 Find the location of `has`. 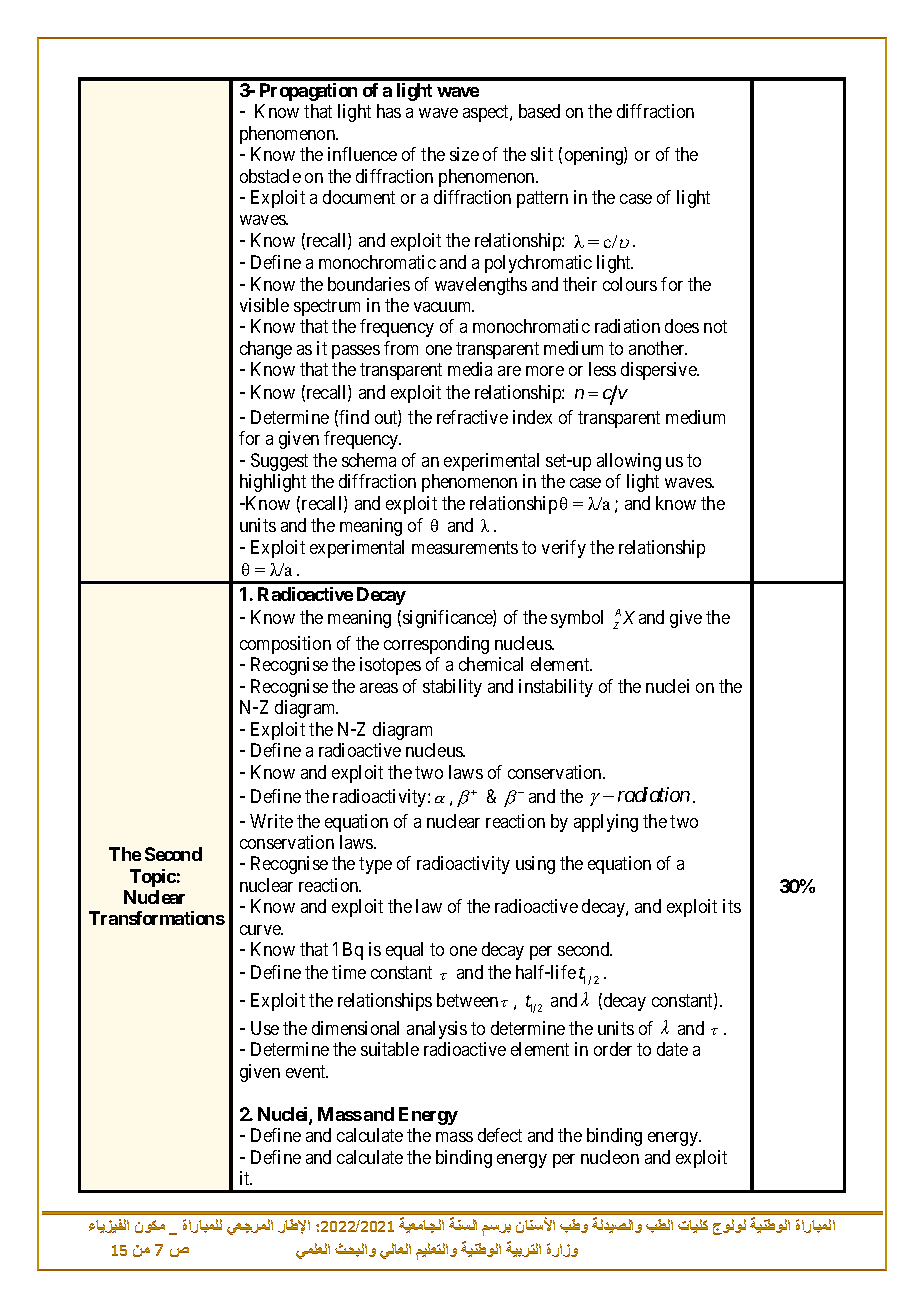

has is located at coordinates (389, 111).
